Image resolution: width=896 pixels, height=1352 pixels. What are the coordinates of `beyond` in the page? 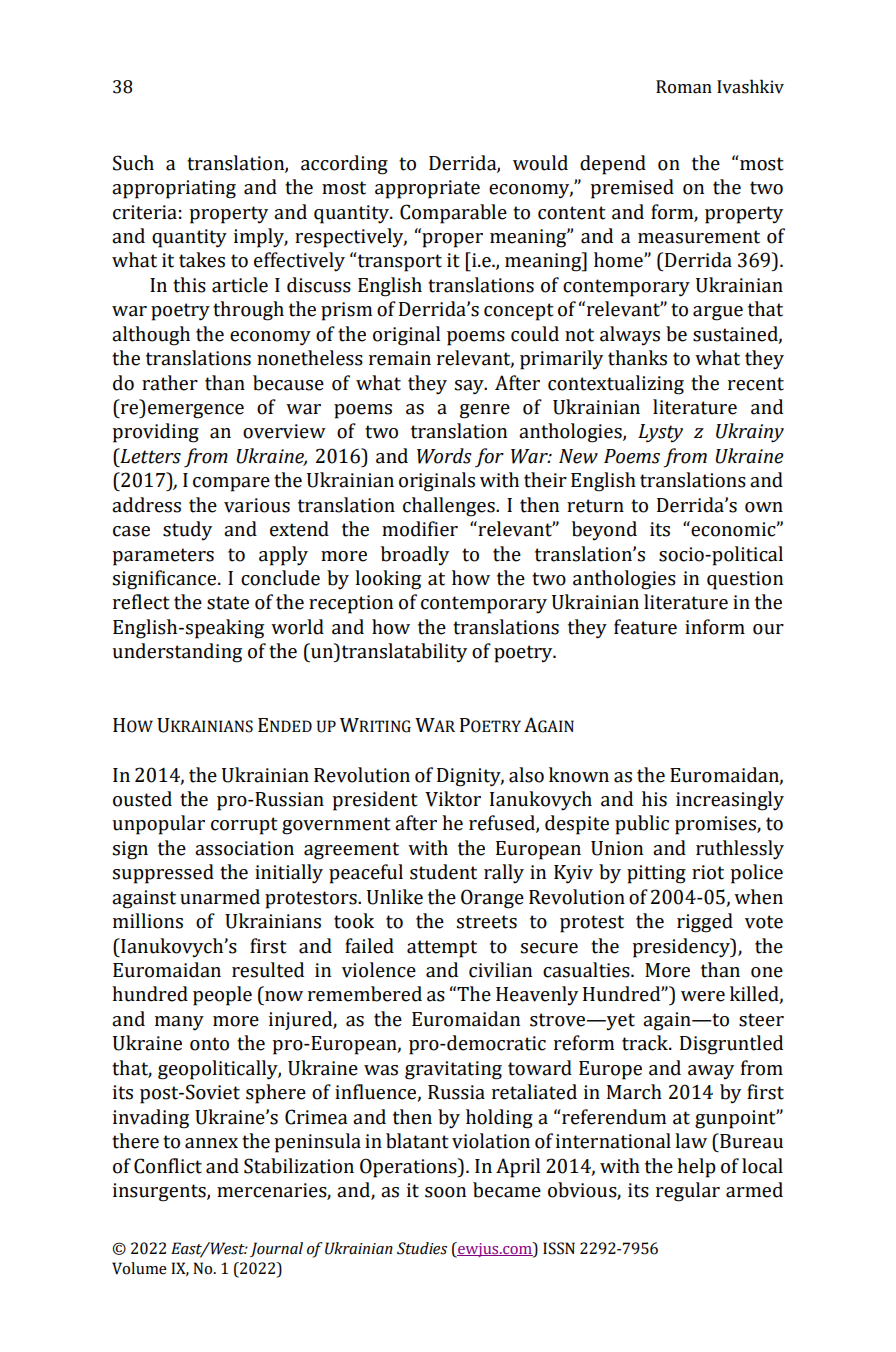 It's located at (604, 531).
